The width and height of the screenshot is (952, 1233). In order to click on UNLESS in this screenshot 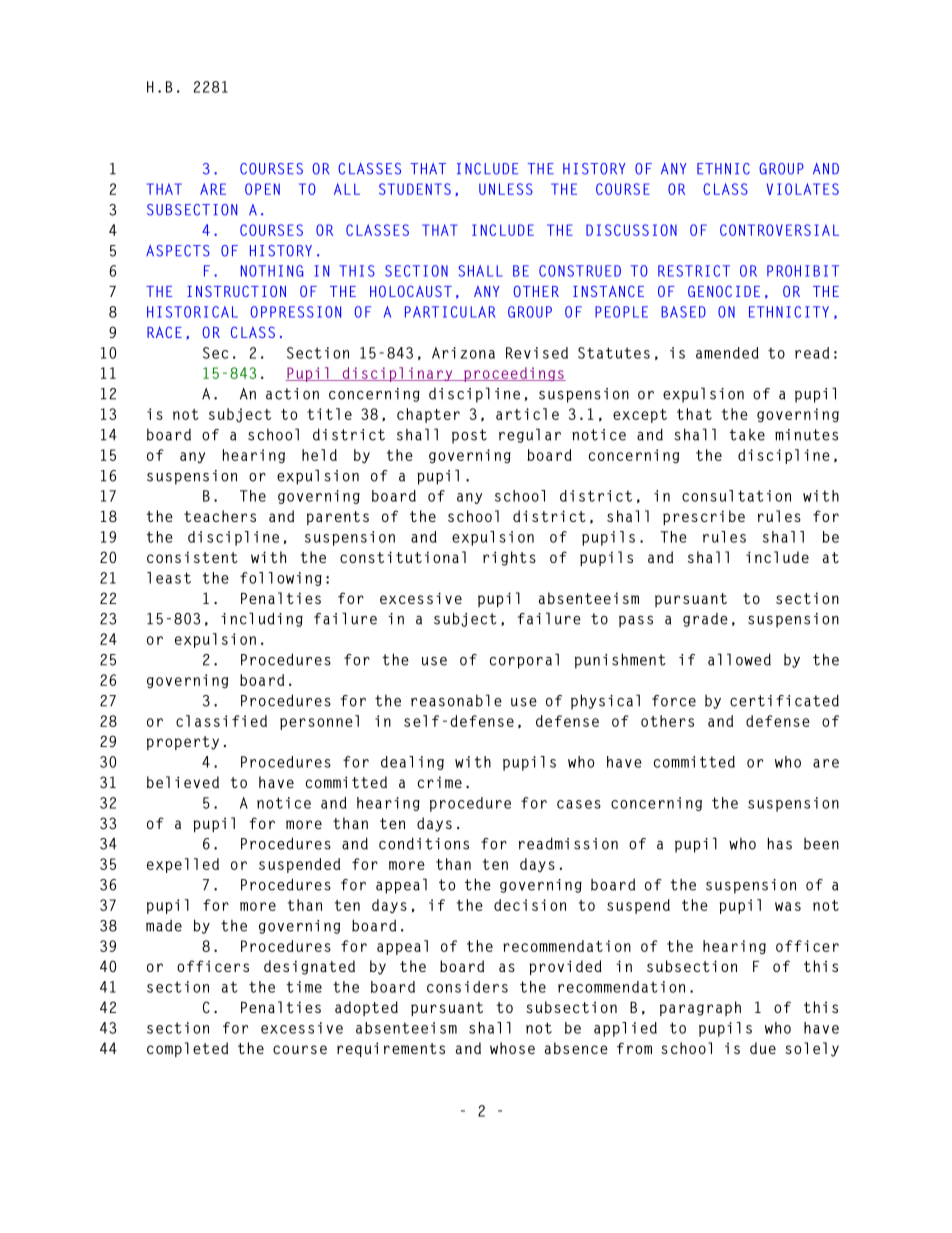, I will do `click(506, 189)`.
